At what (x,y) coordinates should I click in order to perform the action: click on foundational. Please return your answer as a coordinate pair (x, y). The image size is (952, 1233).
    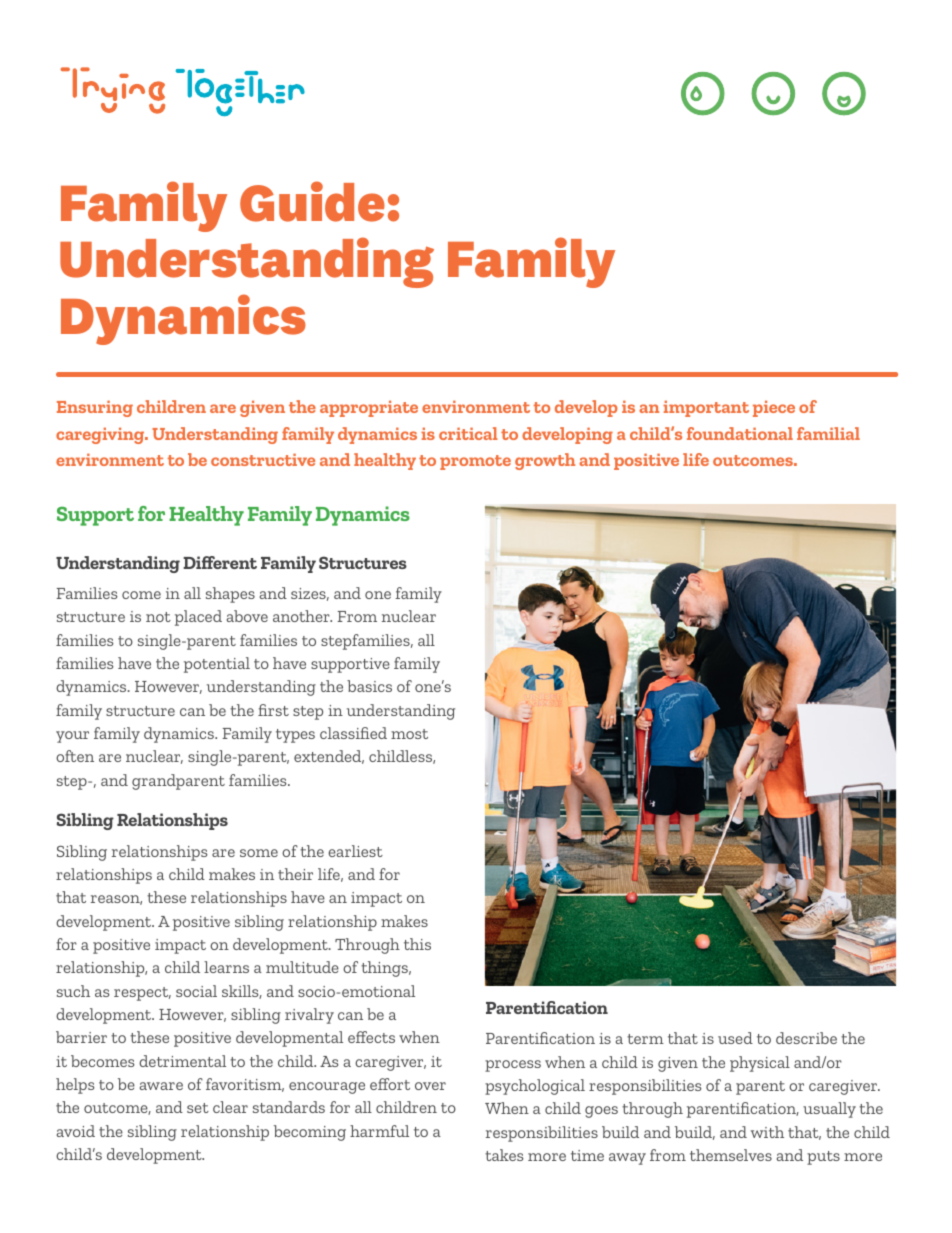
    Looking at the image, I should click on (740, 433).
